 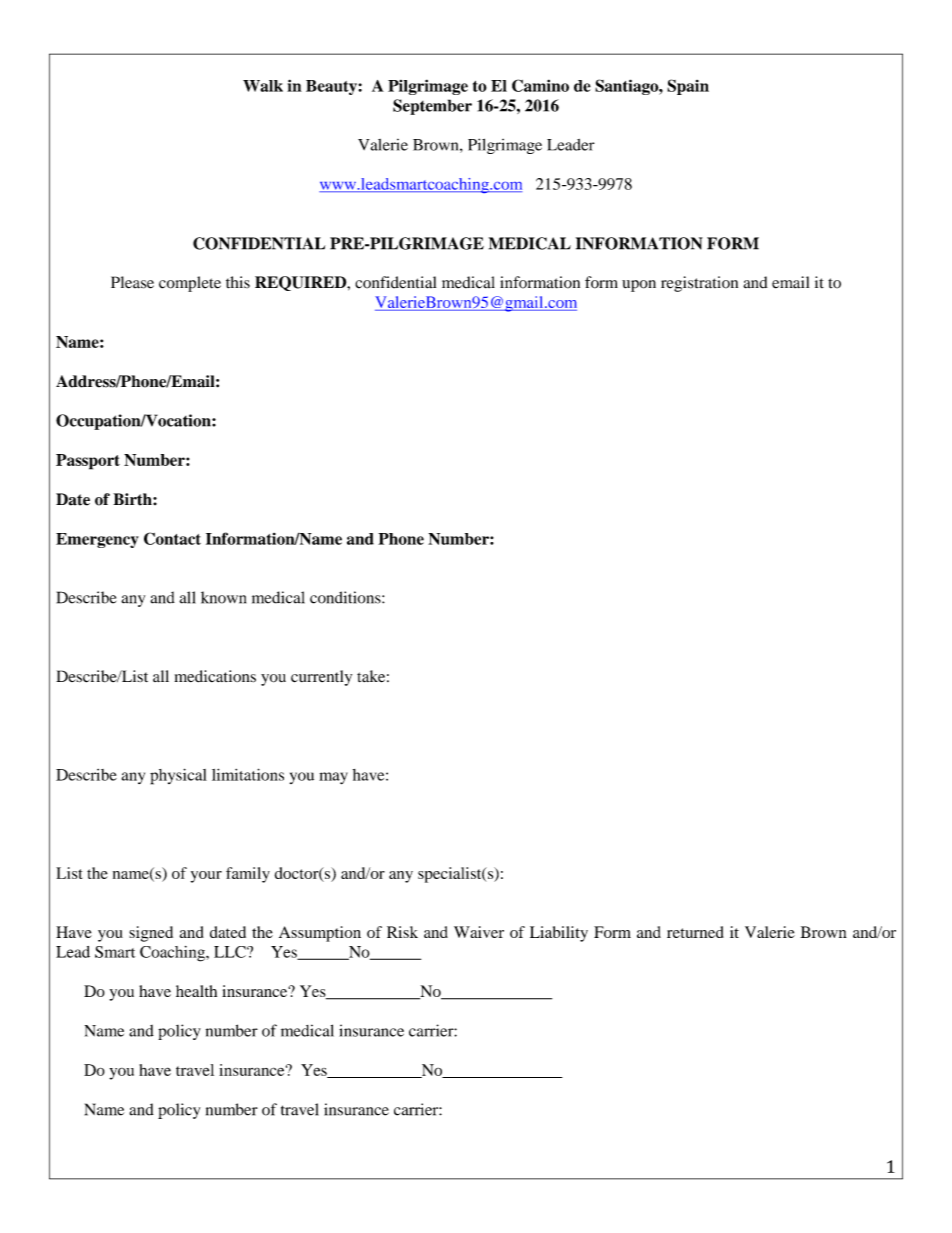 I want to click on September, so click(x=432, y=107).
